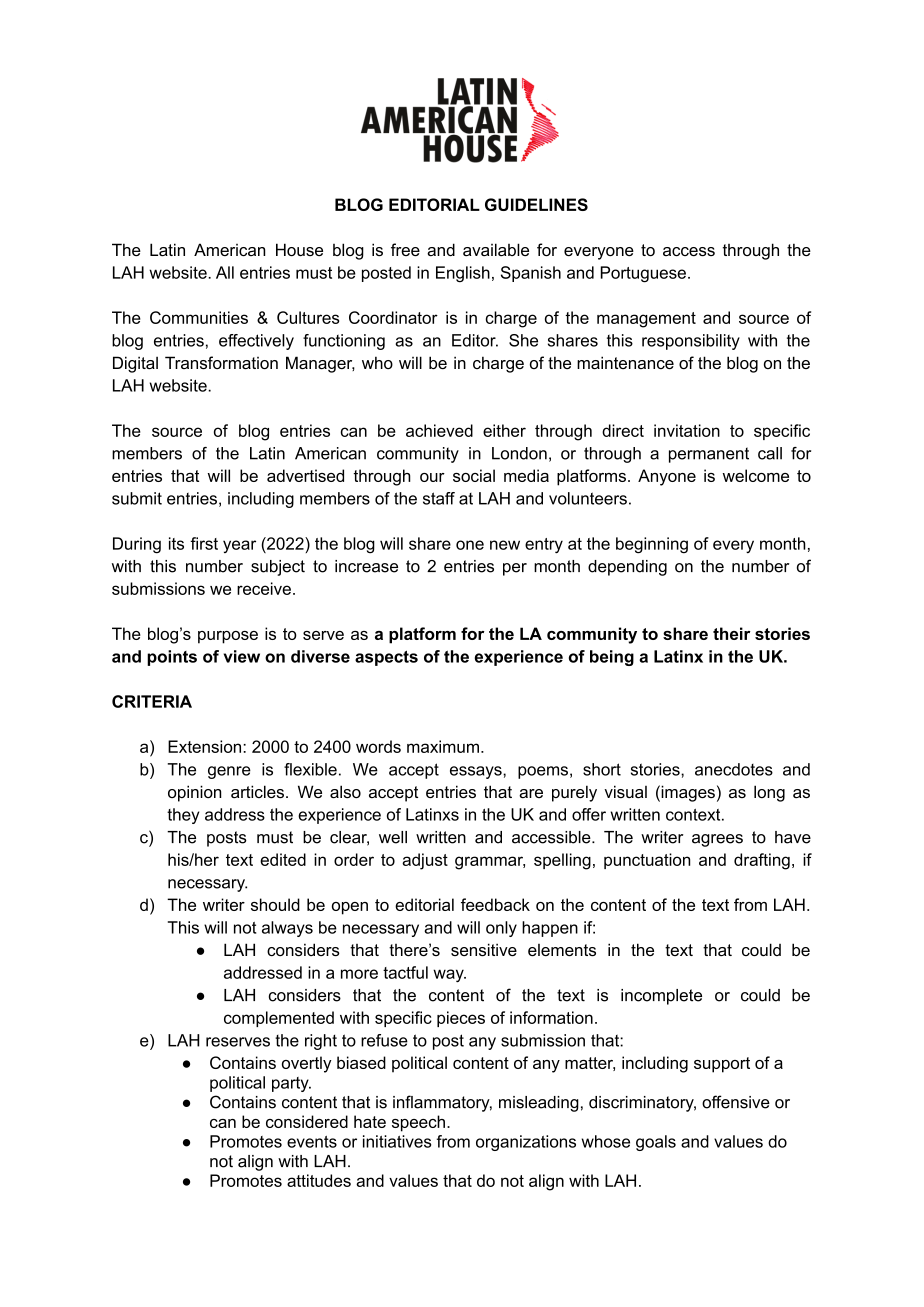 Image resolution: width=924 pixels, height=1307 pixels. What do you see at coordinates (661, 997) in the image?
I see `incomplete` at bounding box center [661, 997].
